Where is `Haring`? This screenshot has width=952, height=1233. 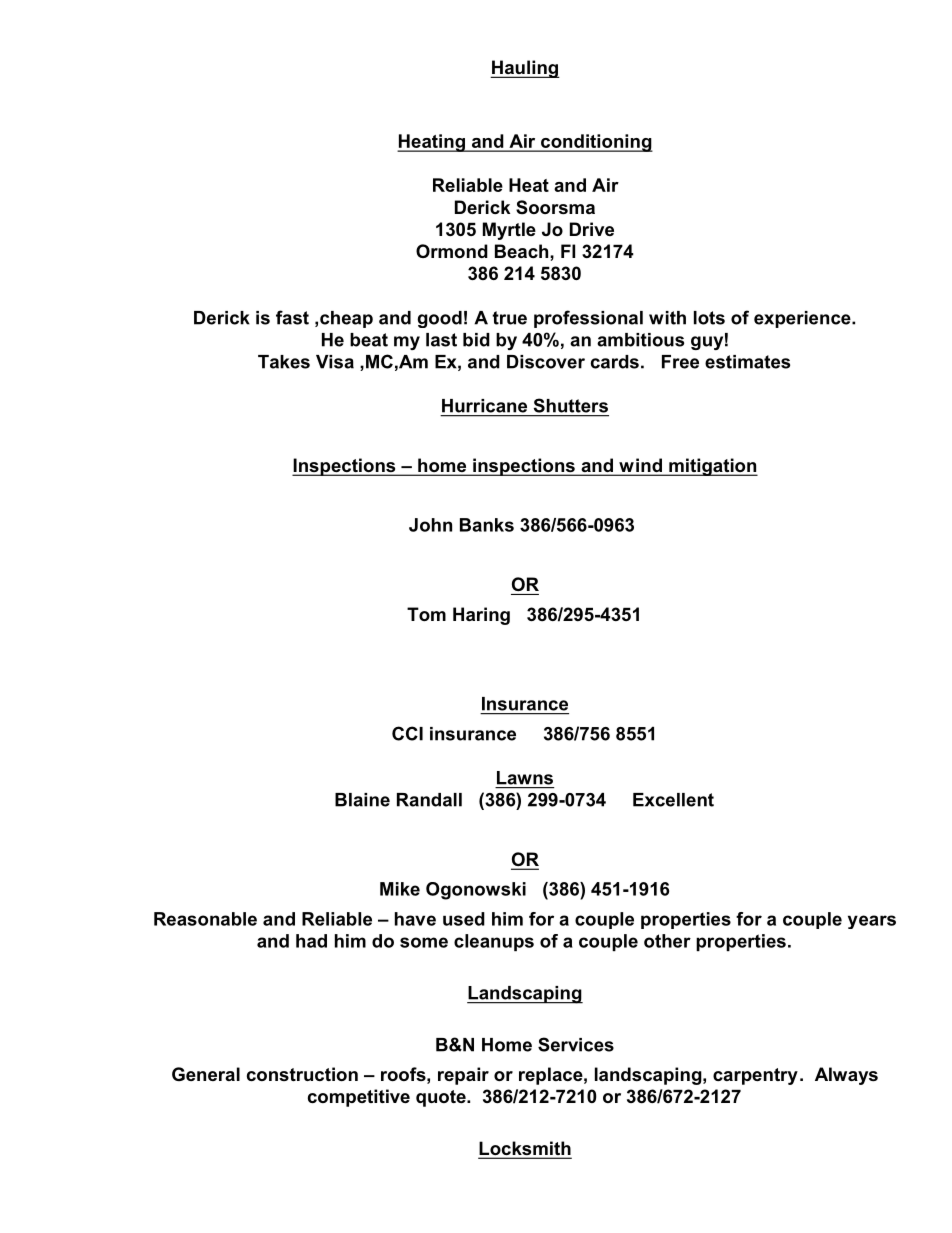
Haring is located at coordinates (481, 616).
